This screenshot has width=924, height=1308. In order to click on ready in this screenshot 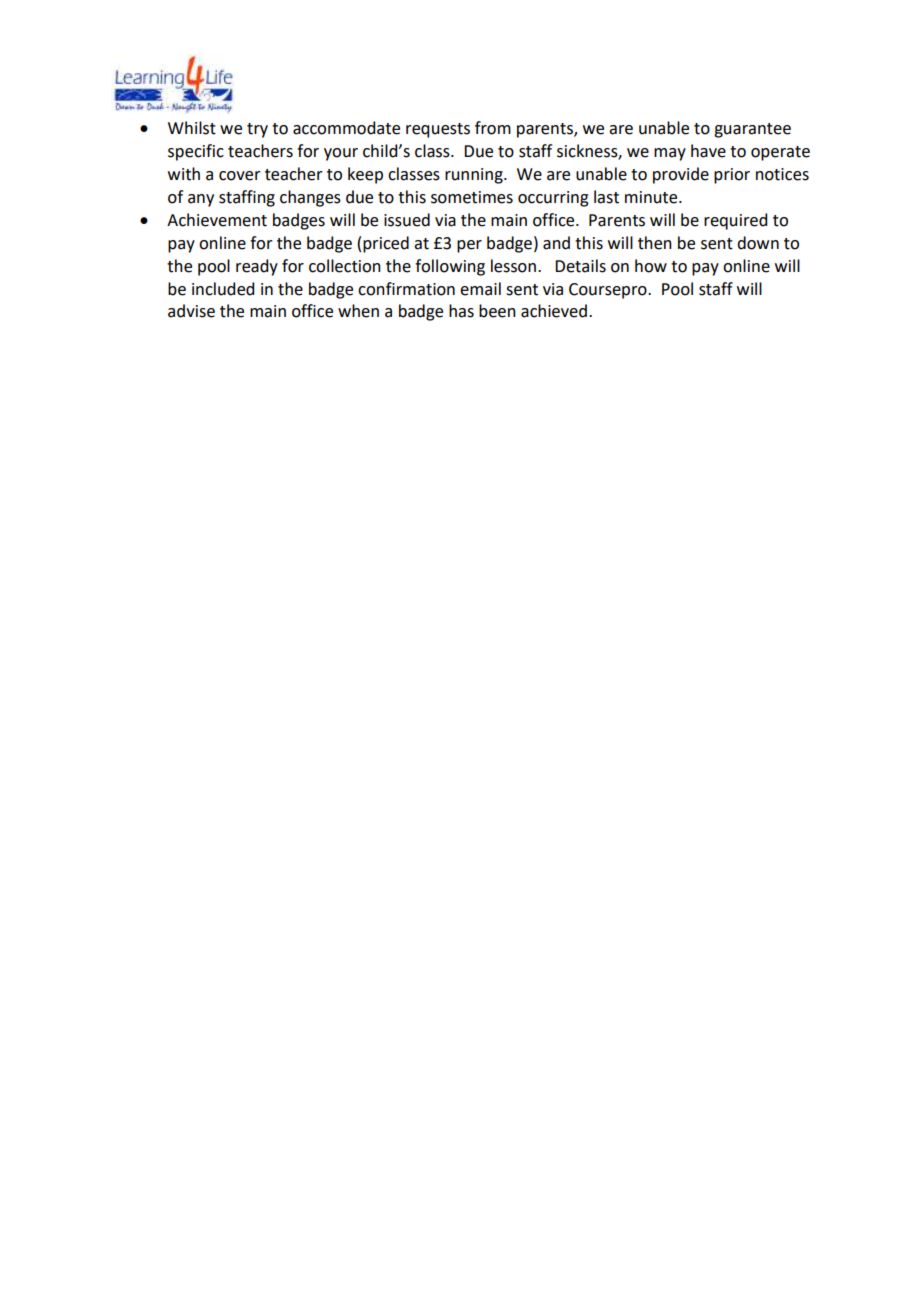, I will do `click(257, 267)`.
